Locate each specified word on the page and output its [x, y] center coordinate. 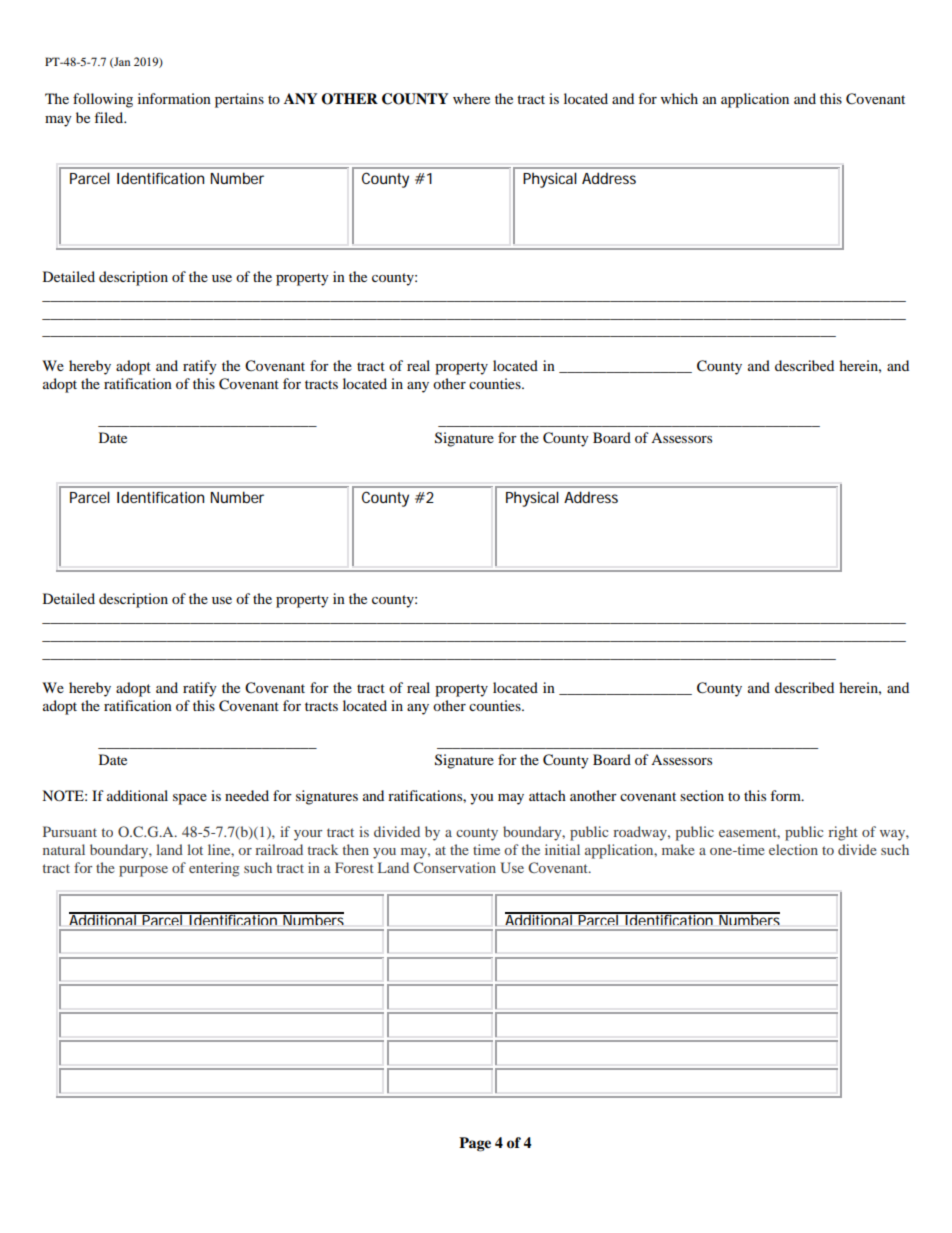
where [471, 98]
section [702, 795]
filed [110, 117]
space [190, 799]
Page [475, 1144]
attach [547, 795]
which [679, 98]
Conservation [454, 867]
